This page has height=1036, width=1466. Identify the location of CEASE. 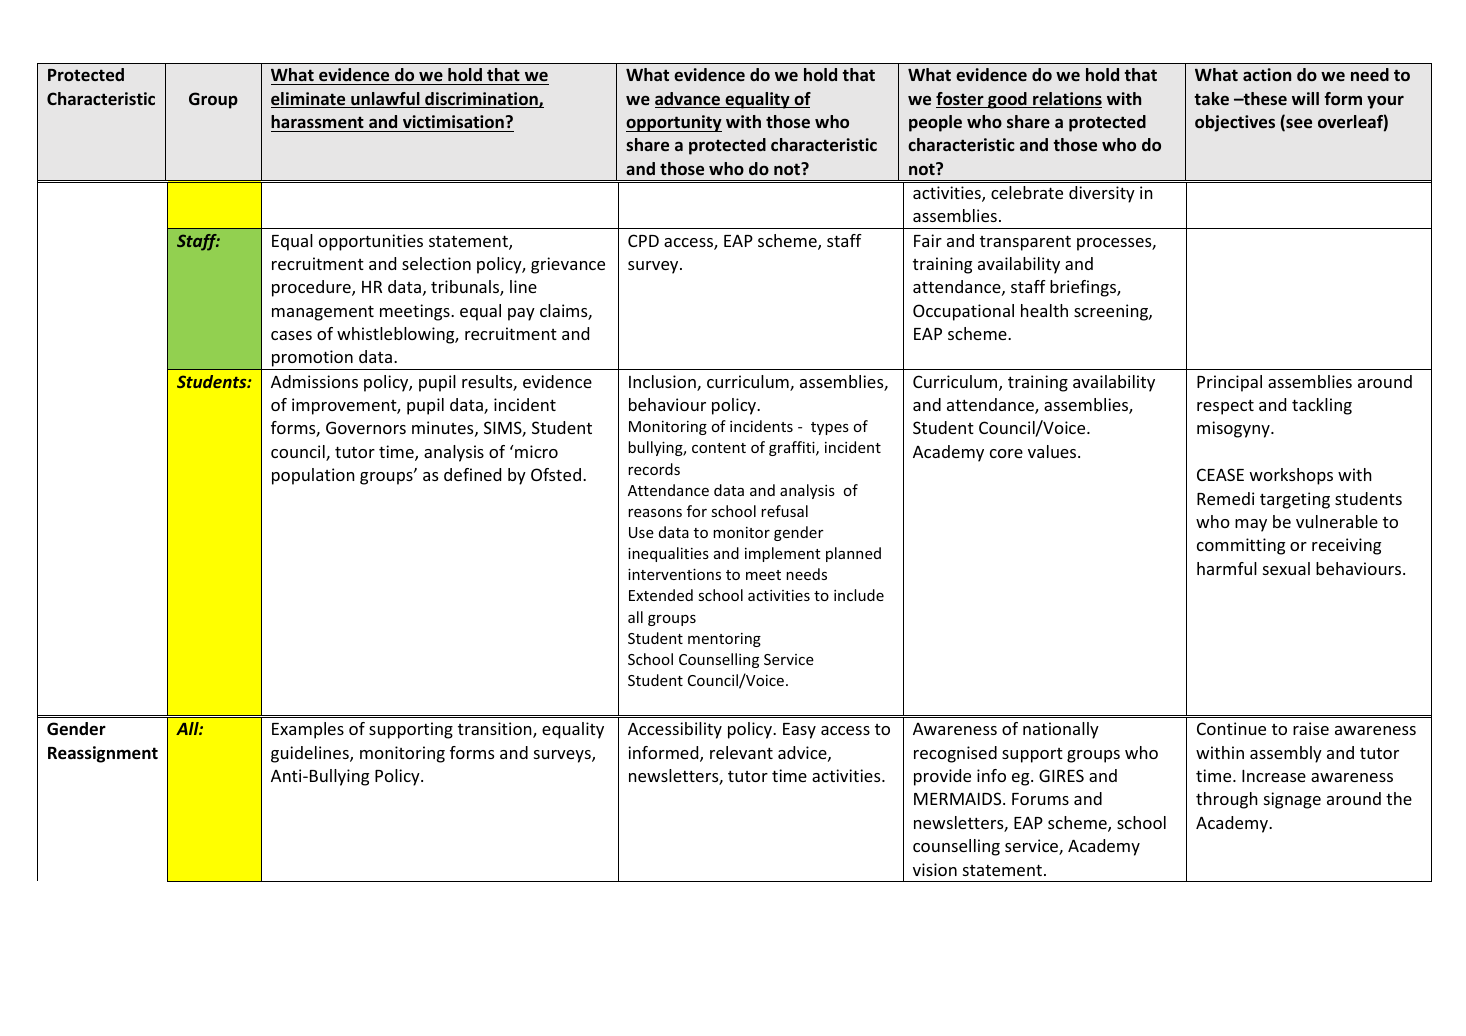
(1220, 474).
